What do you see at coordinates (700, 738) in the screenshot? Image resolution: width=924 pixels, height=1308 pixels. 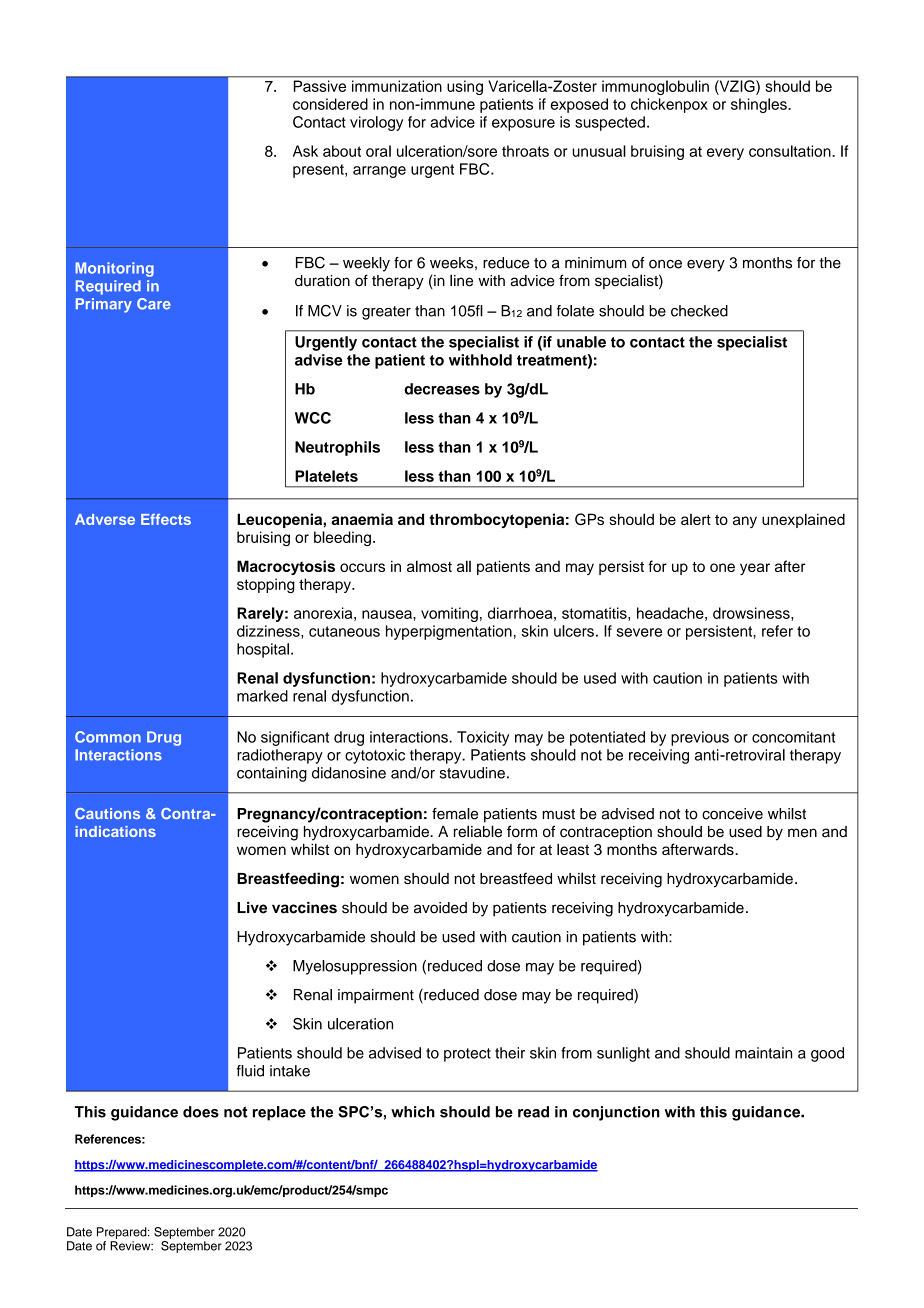 I see `previous` at bounding box center [700, 738].
